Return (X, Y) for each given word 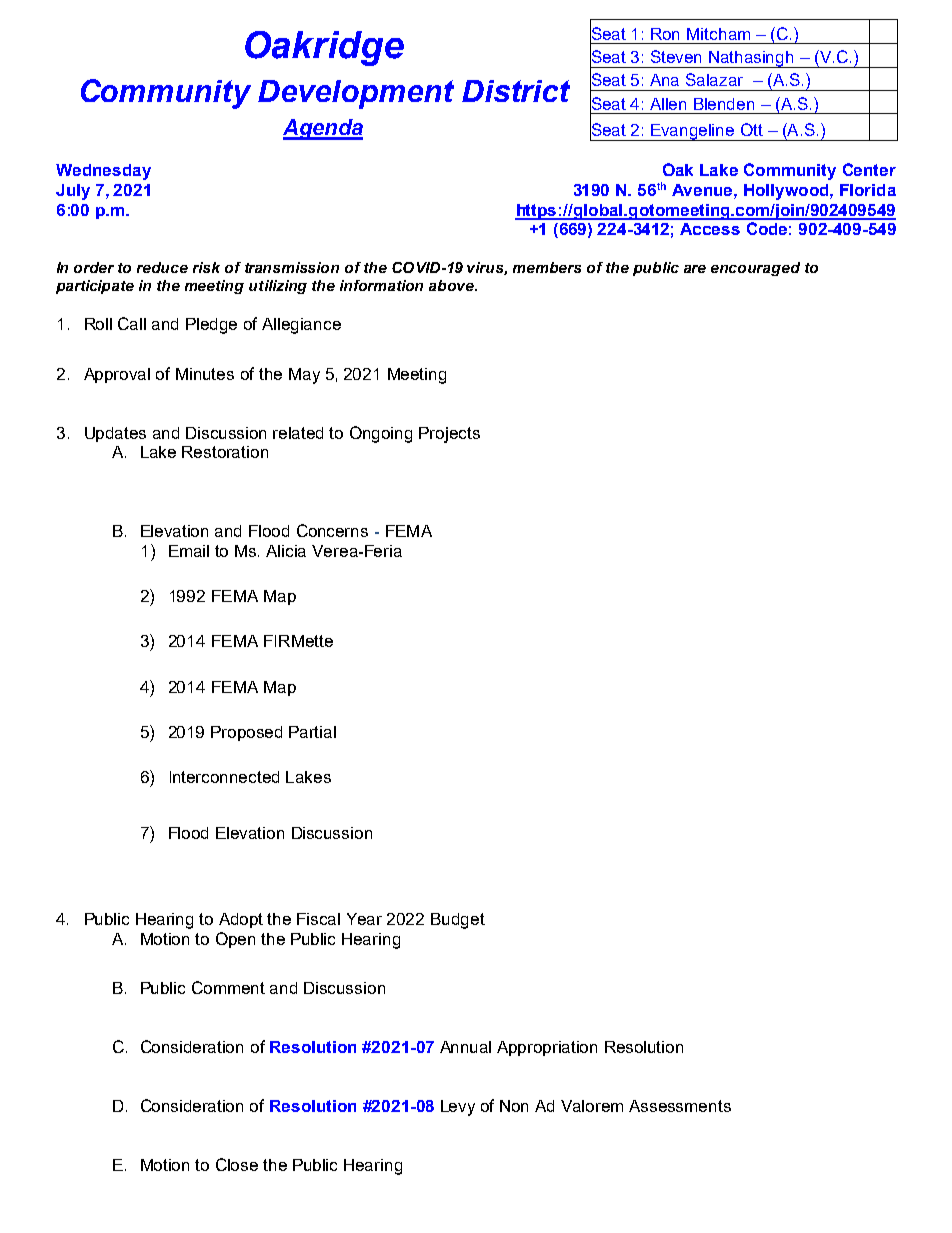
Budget (458, 921)
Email (189, 551)
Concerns (332, 530)
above (453, 285)
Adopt (241, 920)
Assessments (680, 1106)
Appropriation (547, 1048)
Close (237, 1164)
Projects (449, 435)
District (516, 91)
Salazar (714, 79)
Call (132, 323)
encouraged (755, 269)
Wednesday (103, 172)
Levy (458, 1108)
